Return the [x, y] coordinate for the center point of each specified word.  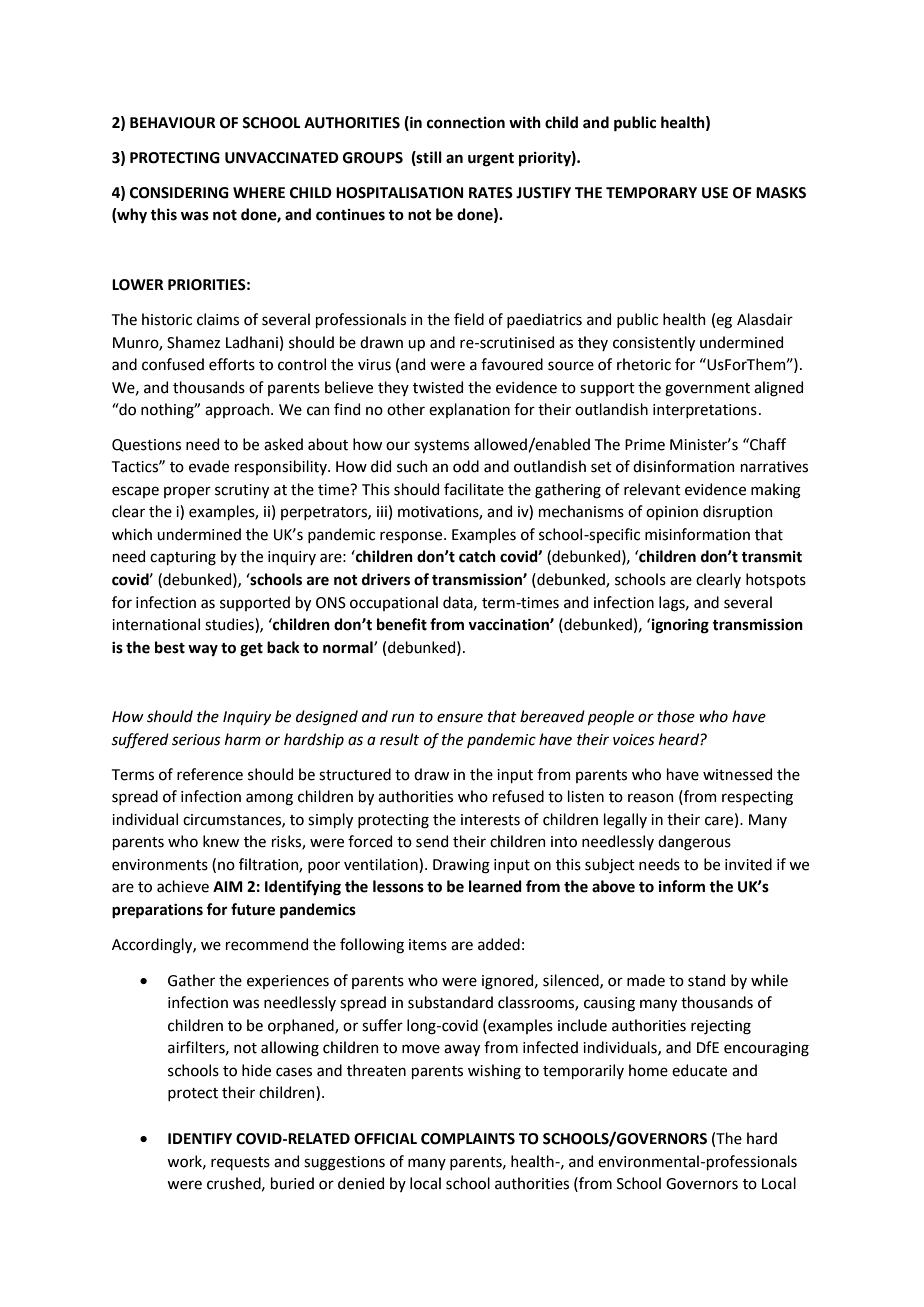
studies [230, 625]
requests [240, 1163]
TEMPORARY [651, 193]
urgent [491, 160]
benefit [402, 624]
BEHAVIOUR [173, 123]
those [676, 716]
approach [238, 410]
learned [495, 886]
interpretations [705, 411]
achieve [183, 886]
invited [748, 864]
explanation [469, 410]
